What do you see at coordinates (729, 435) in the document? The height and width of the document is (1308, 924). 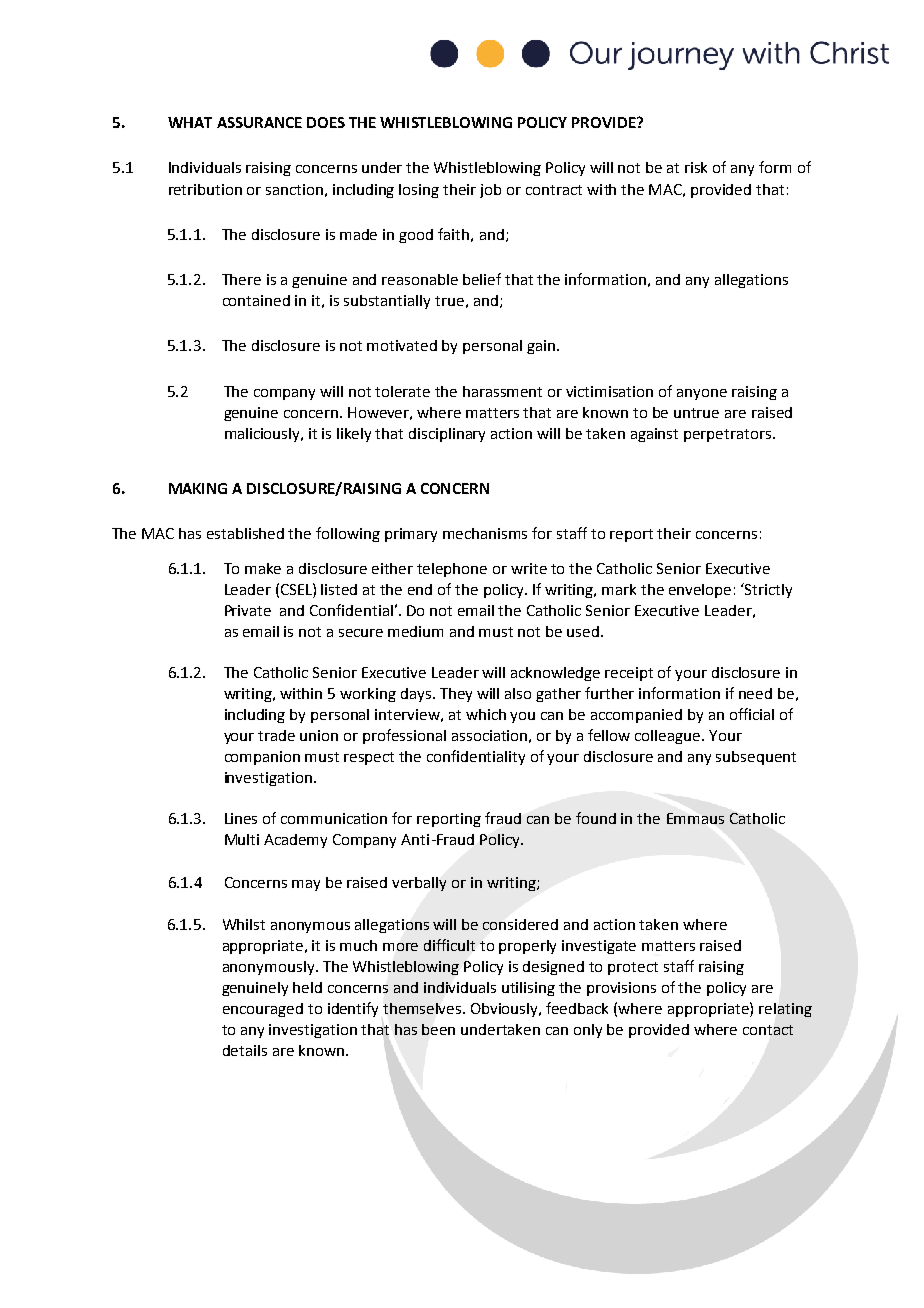 I see `perpetrators` at bounding box center [729, 435].
